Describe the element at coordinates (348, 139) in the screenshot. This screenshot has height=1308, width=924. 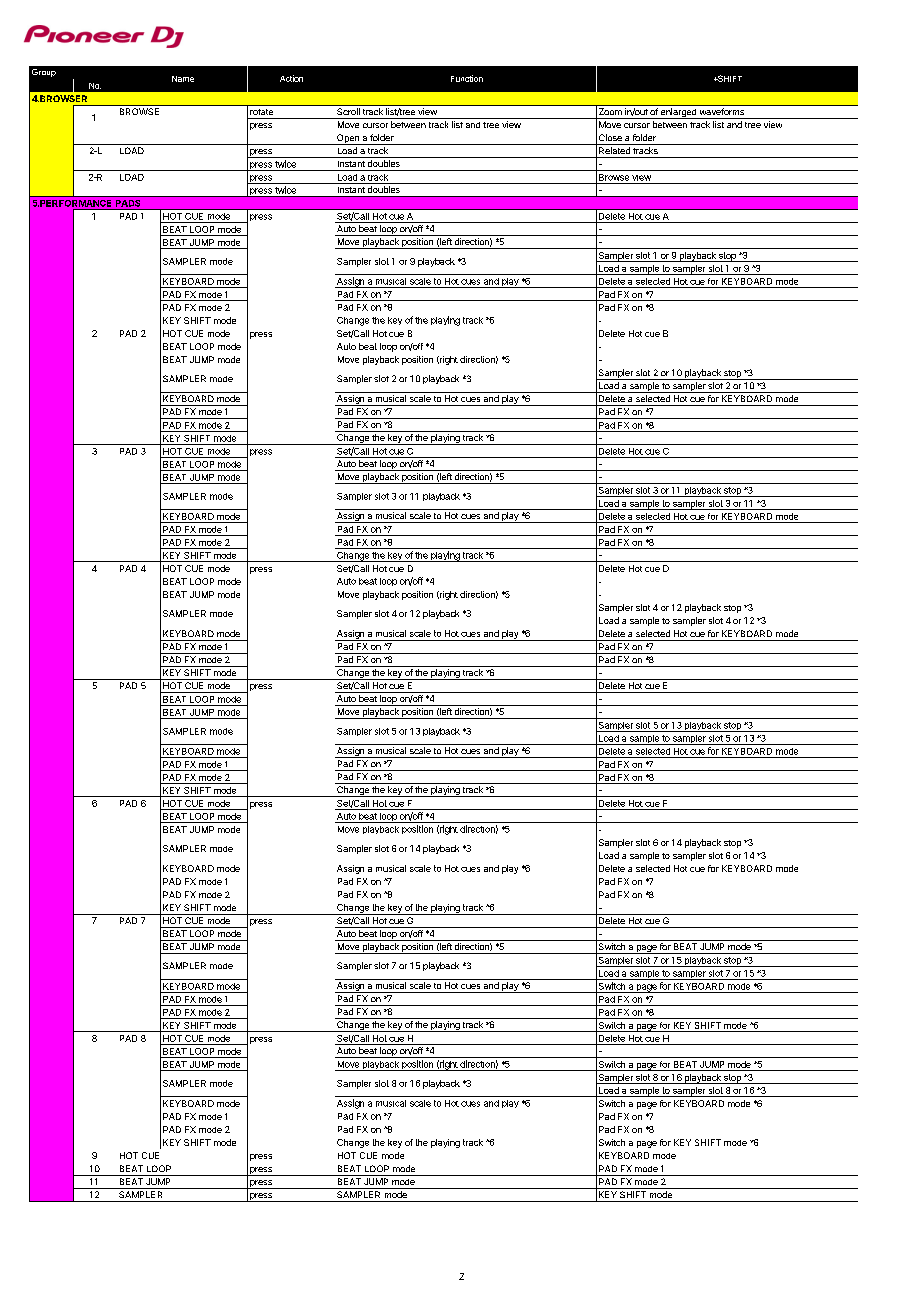
I see `Open` at that location.
